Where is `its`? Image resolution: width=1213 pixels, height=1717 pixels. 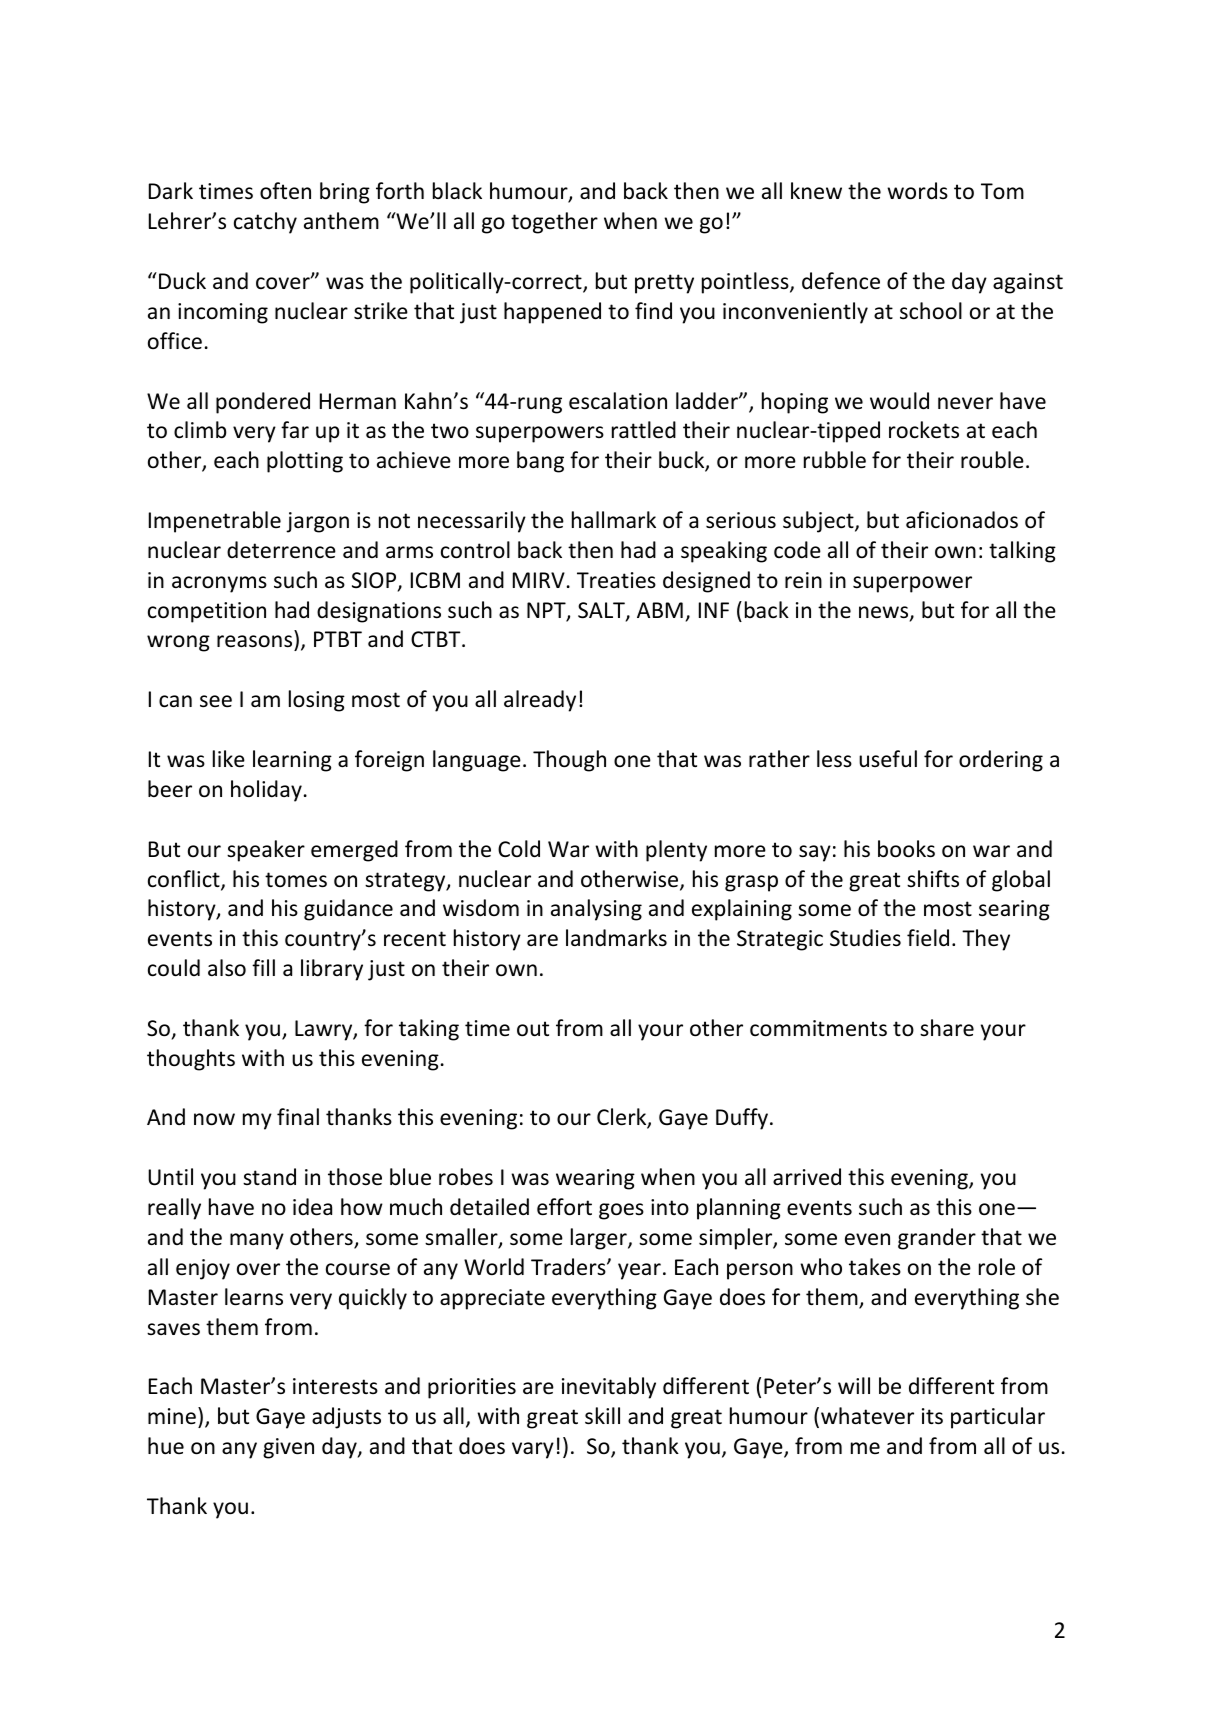 its is located at coordinates (932, 1416).
